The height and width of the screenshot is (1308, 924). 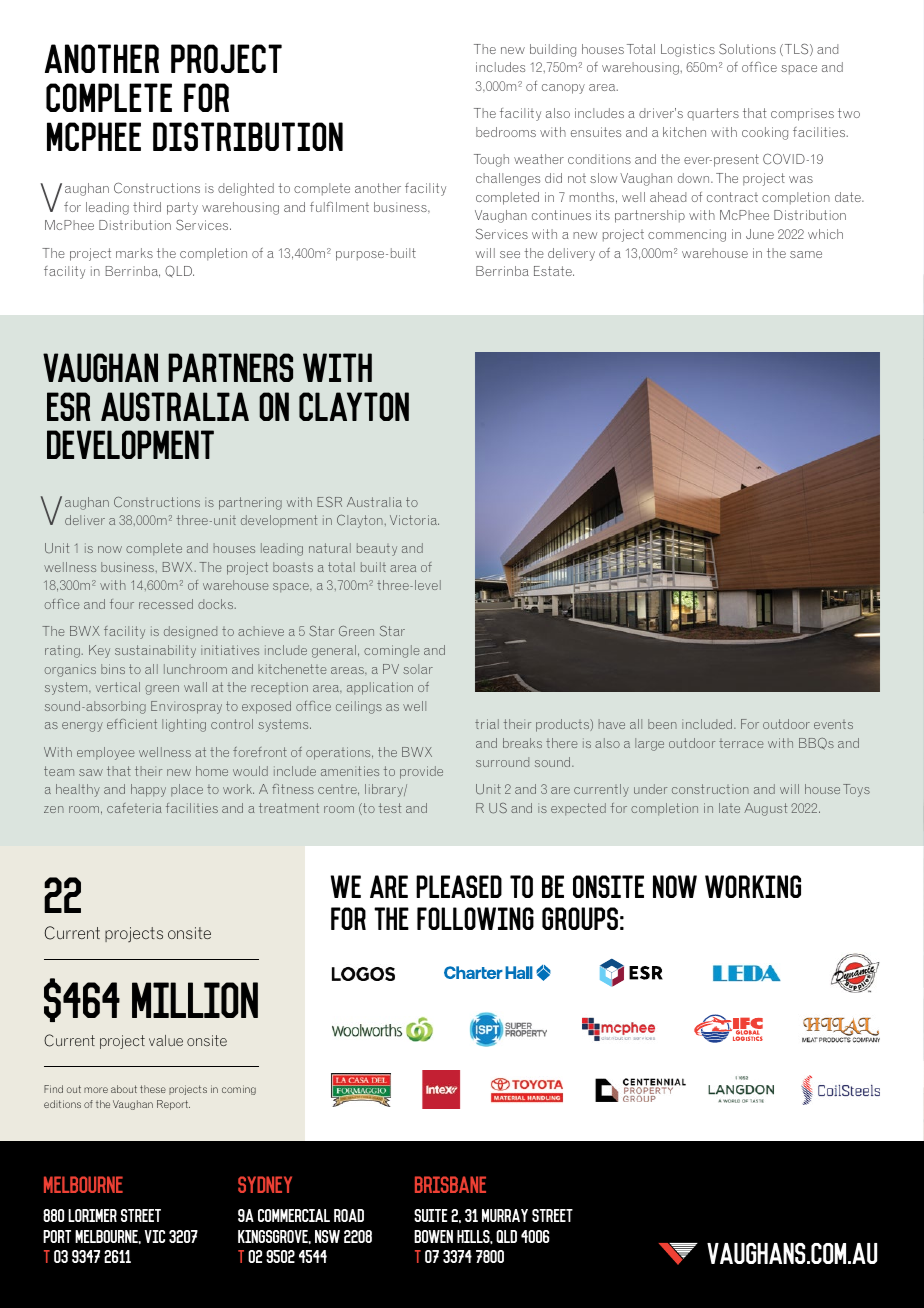 I want to click on Murray, so click(x=505, y=1215).
